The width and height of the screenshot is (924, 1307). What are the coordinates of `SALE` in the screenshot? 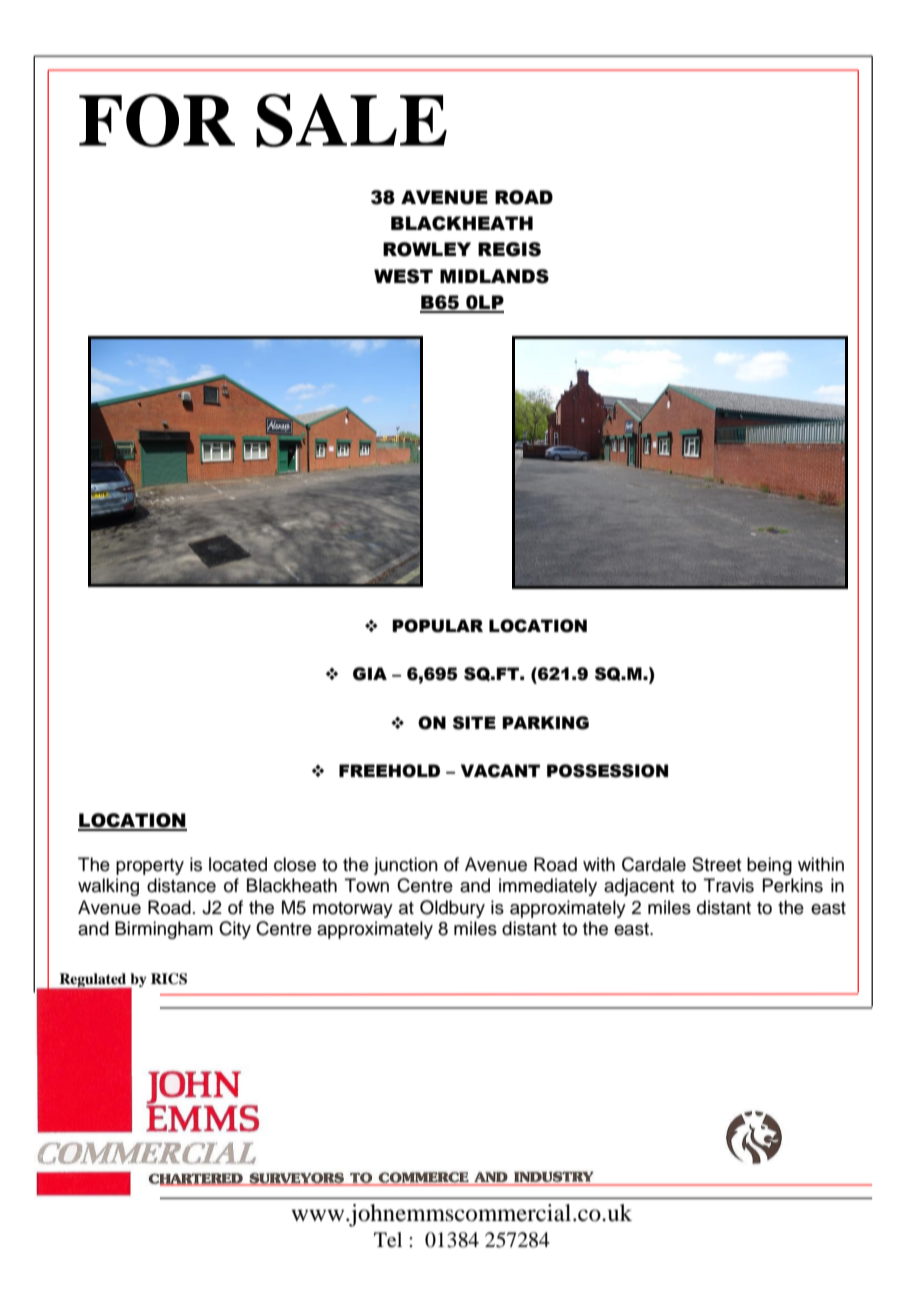 It's located at (351, 120).
